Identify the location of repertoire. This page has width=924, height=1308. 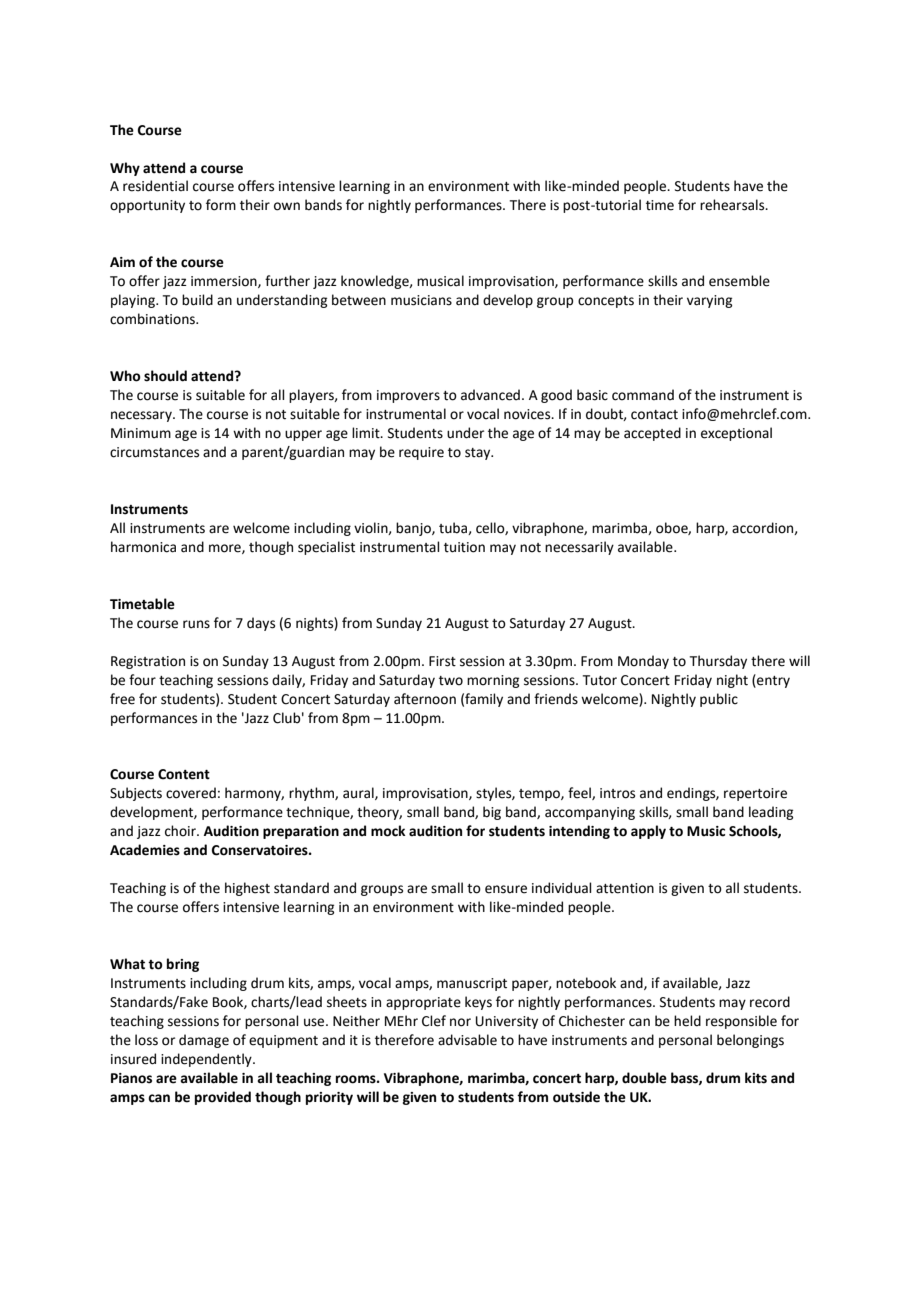
(755, 794).
